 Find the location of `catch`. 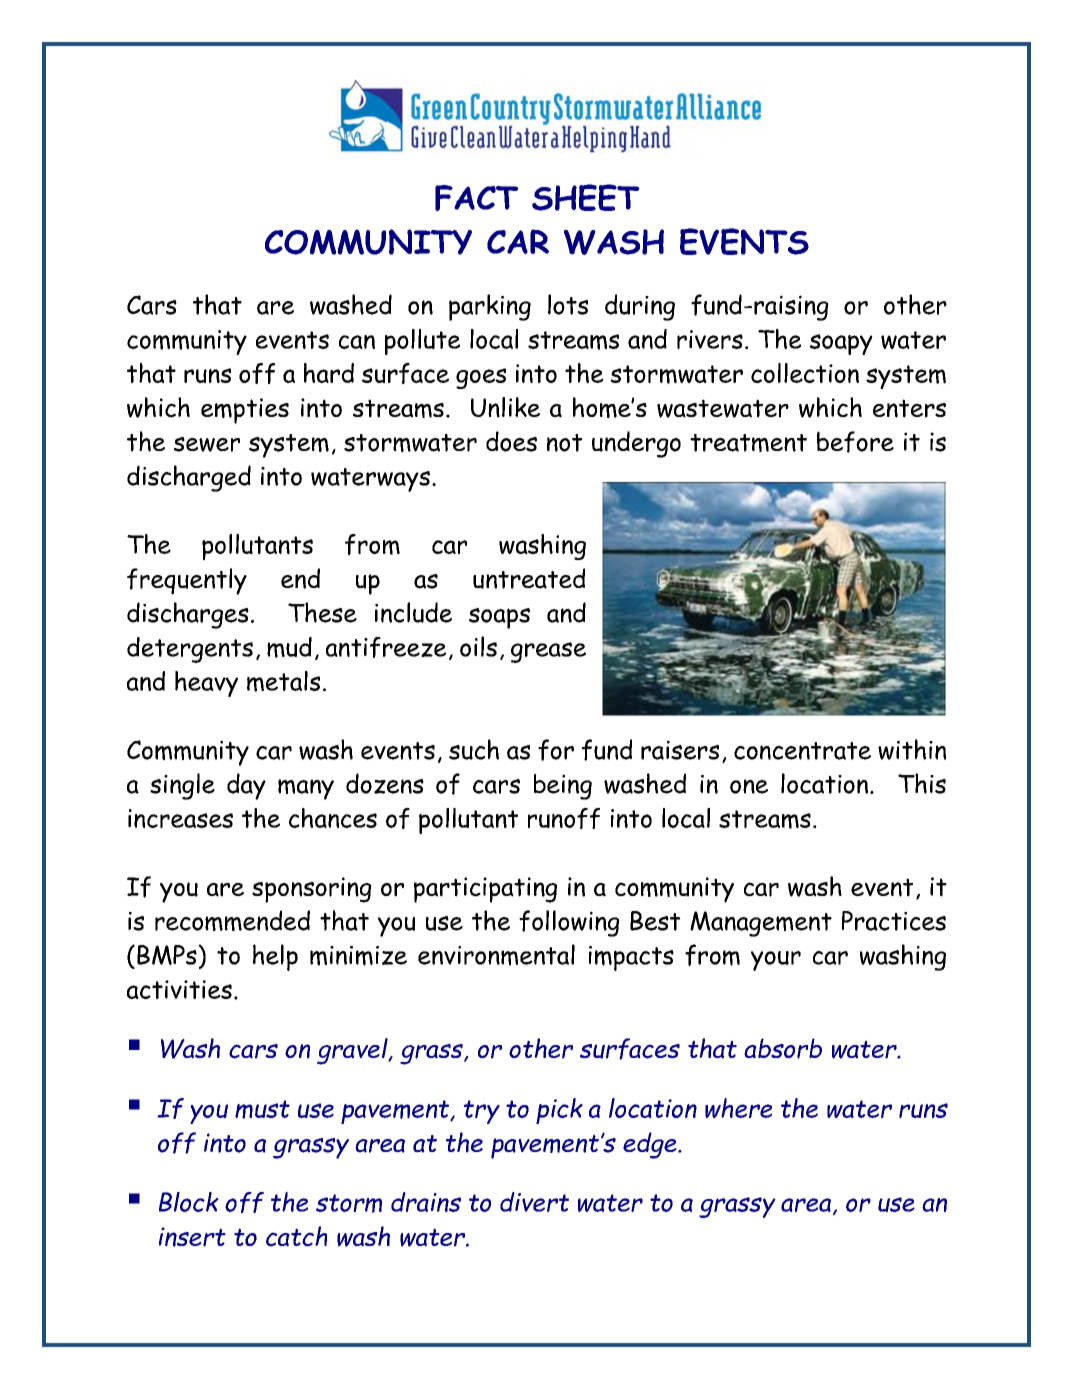

catch is located at coordinates (296, 1236).
